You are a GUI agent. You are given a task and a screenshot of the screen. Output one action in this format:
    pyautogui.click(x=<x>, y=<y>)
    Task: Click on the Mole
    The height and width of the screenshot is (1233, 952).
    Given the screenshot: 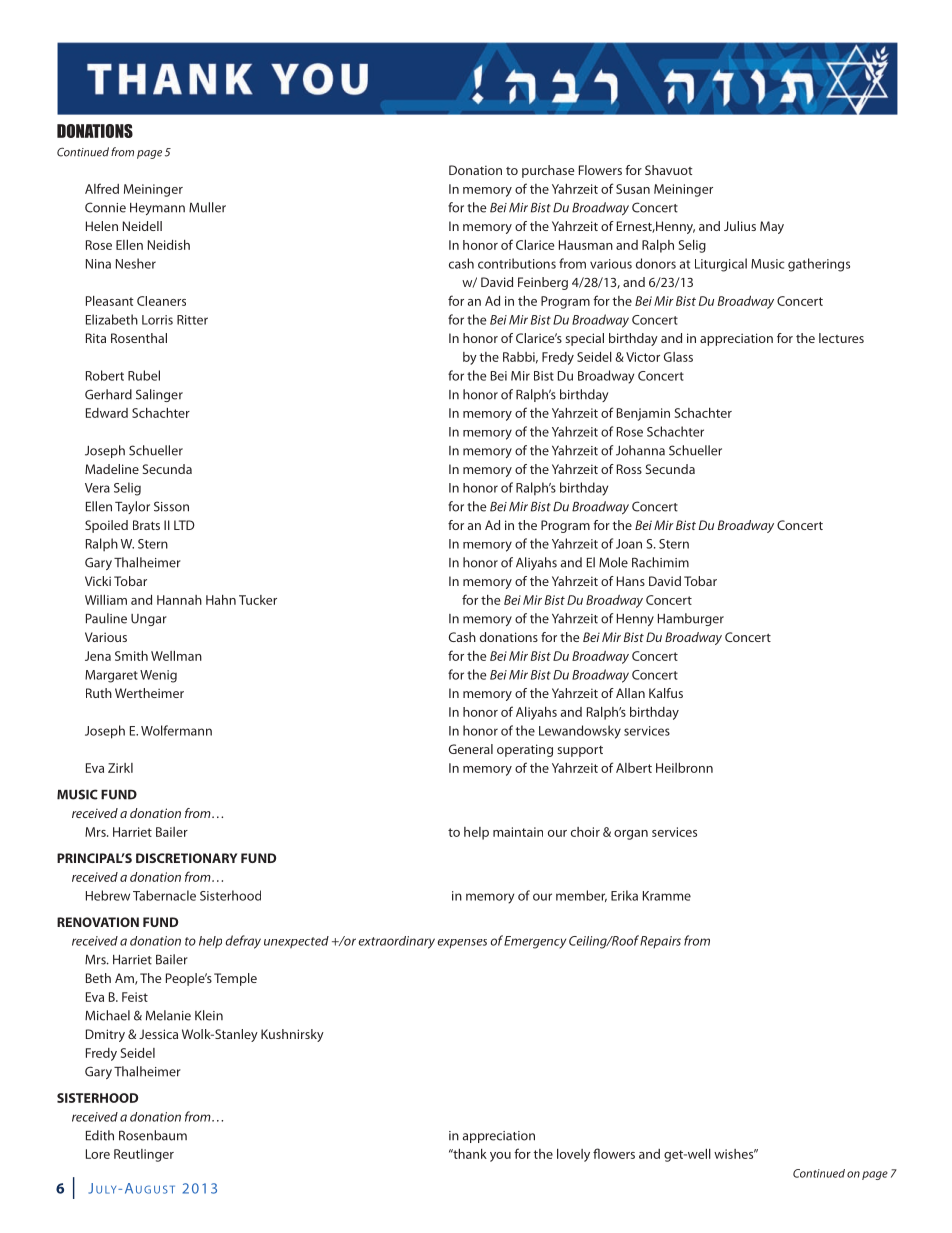 What is the action you would take?
    pyautogui.click(x=613, y=562)
